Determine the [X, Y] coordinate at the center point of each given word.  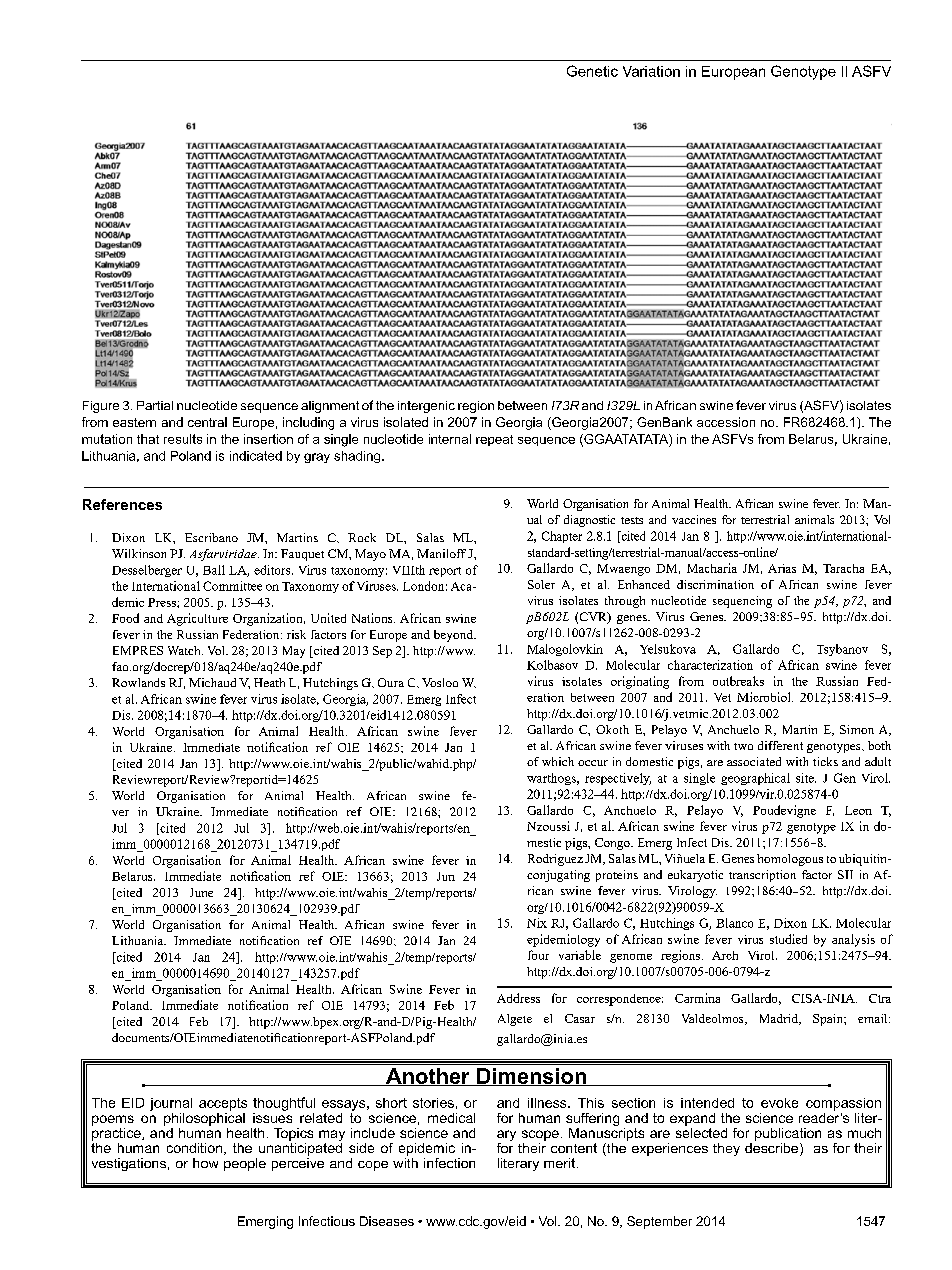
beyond [455, 636]
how [205, 1163]
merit [561, 1163]
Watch [185, 650]
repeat [494, 440]
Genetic [592, 71]
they [726, 1149]
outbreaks [738, 681]
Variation [651, 71]
